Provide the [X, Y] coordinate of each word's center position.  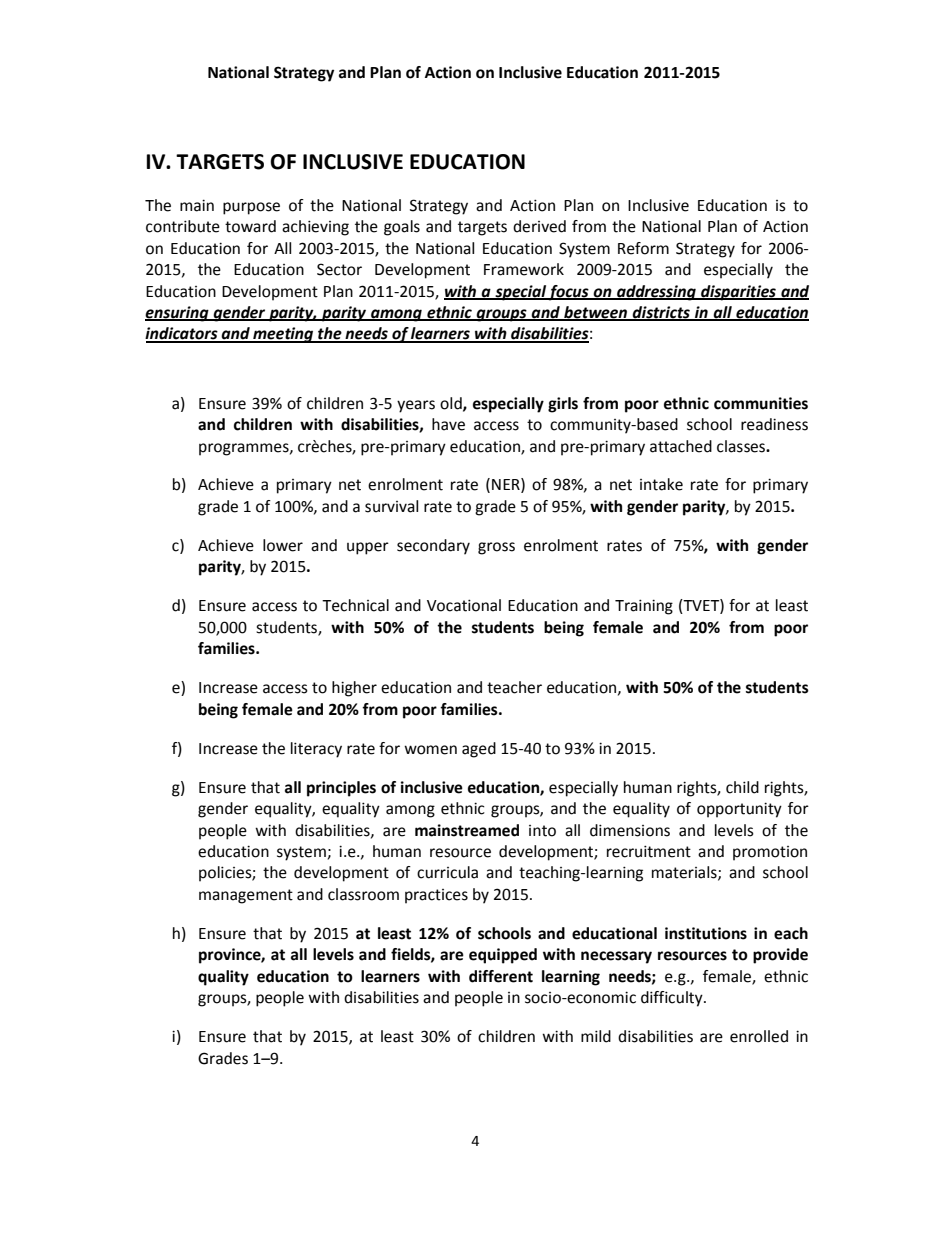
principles [341, 789]
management [246, 896]
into [542, 831]
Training [644, 607]
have [448, 424]
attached [681, 446]
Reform [643, 248]
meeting [283, 335]
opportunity [739, 810]
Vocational [464, 605]
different [501, 976]
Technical [355, 605]
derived [539, 226]
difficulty [673, 999]
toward [250, 226]
